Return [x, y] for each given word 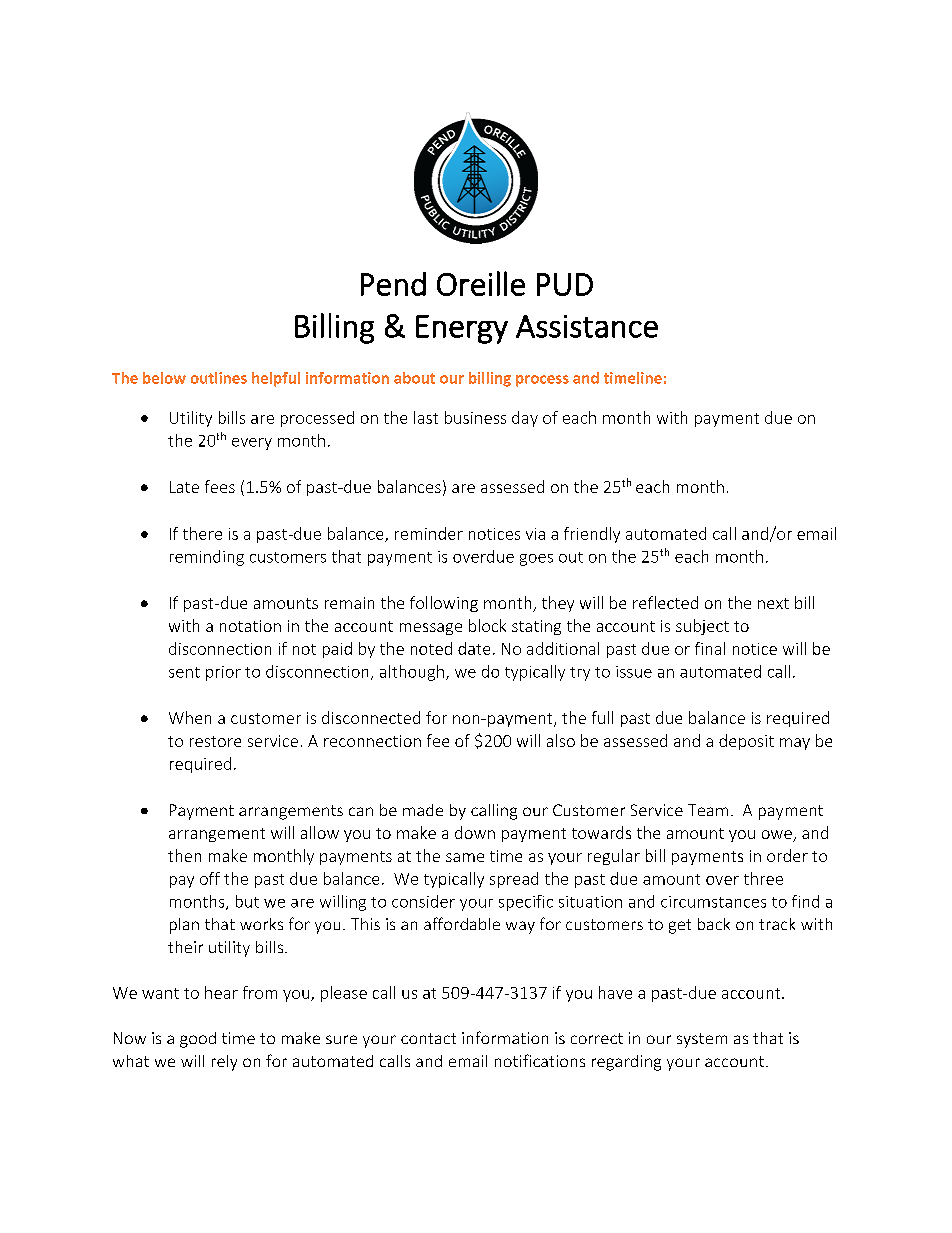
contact [428, 1038]
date [474, 648]
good [198, 1040]
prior [223, 673]
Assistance [587, 326]
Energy [462, 329]
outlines [219, 378]
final [710, 648]
